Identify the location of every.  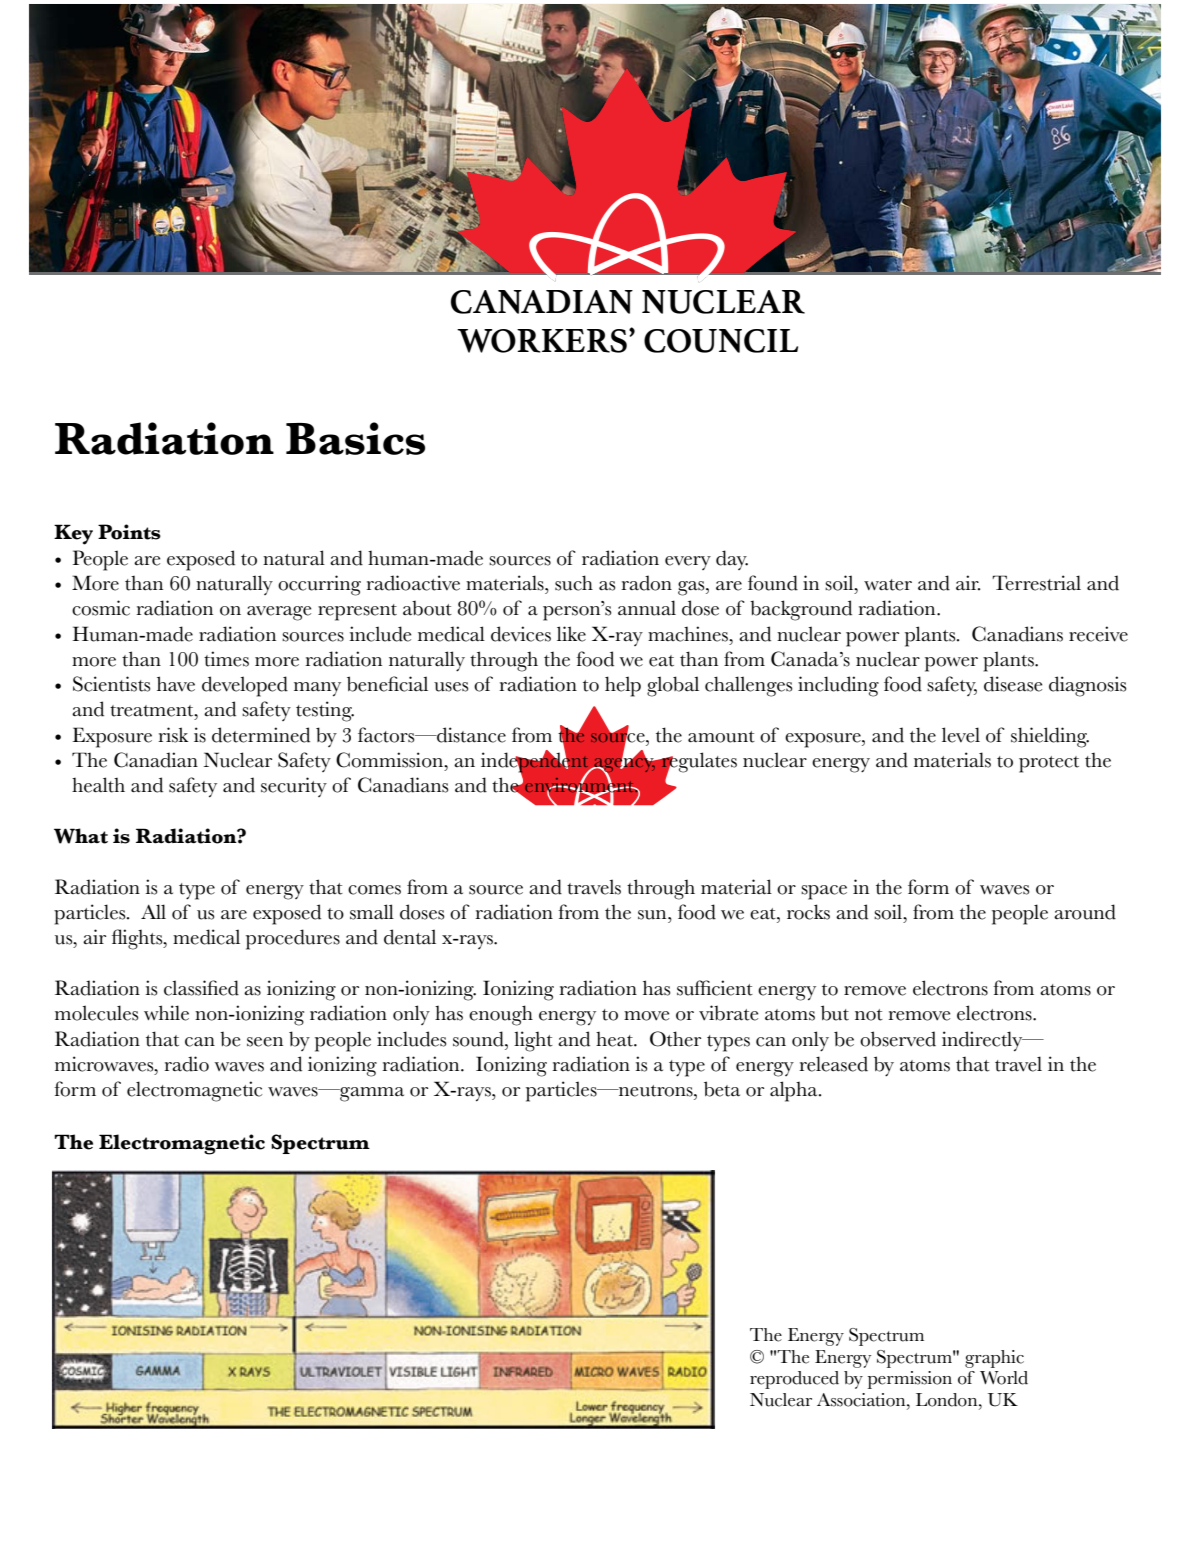
(688, 563).
